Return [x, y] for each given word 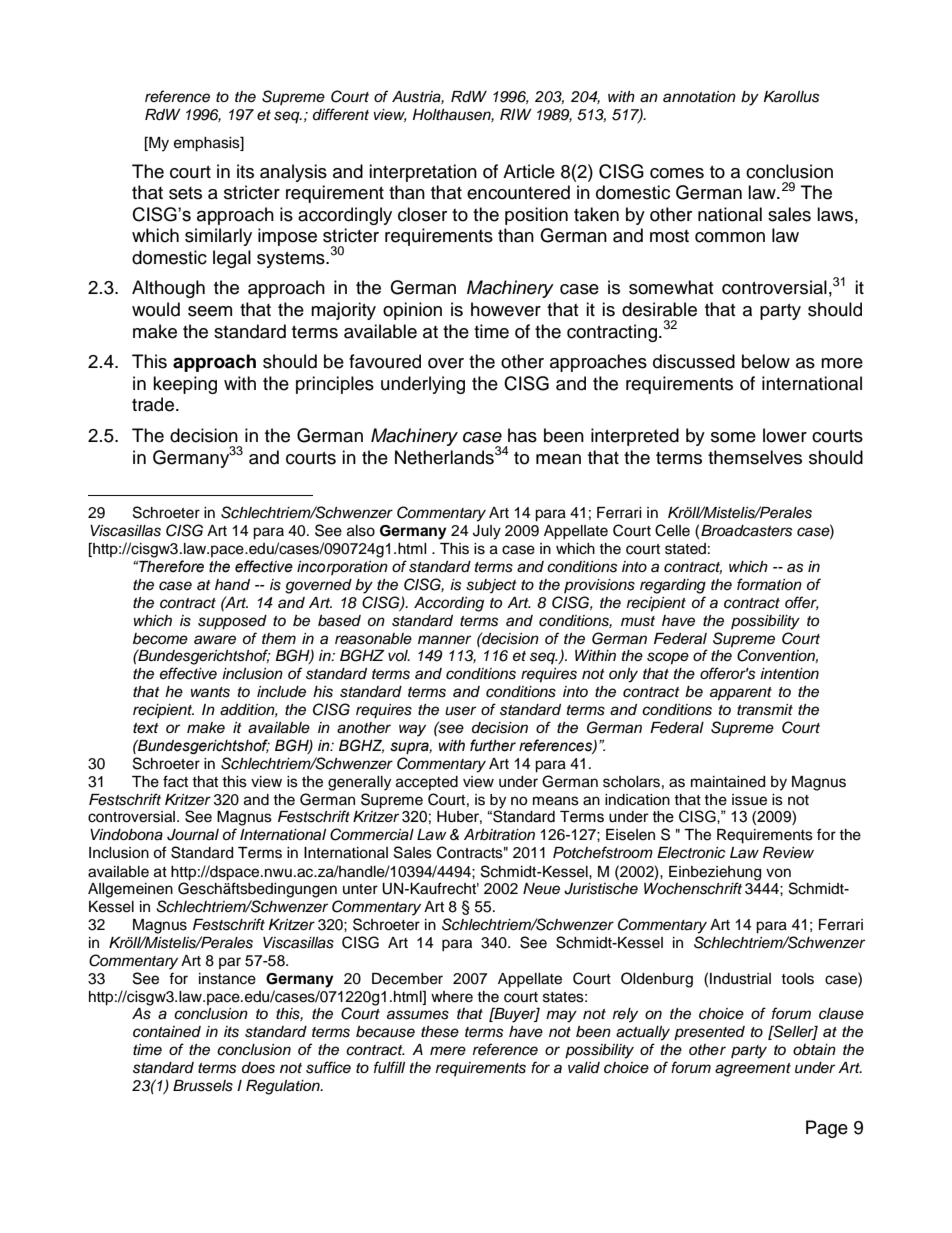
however [506, 309]
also [361, 531]
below [766, 361]
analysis [293, 173]
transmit [765, 710]
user [460, 711]
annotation [699, 96]
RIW [516, 114]
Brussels [203, 1086]
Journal [193, 835]
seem [210, 311]
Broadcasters [747, 531]
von [778, 873]
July [487, 532]
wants [210, 692]
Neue [541, 889]
